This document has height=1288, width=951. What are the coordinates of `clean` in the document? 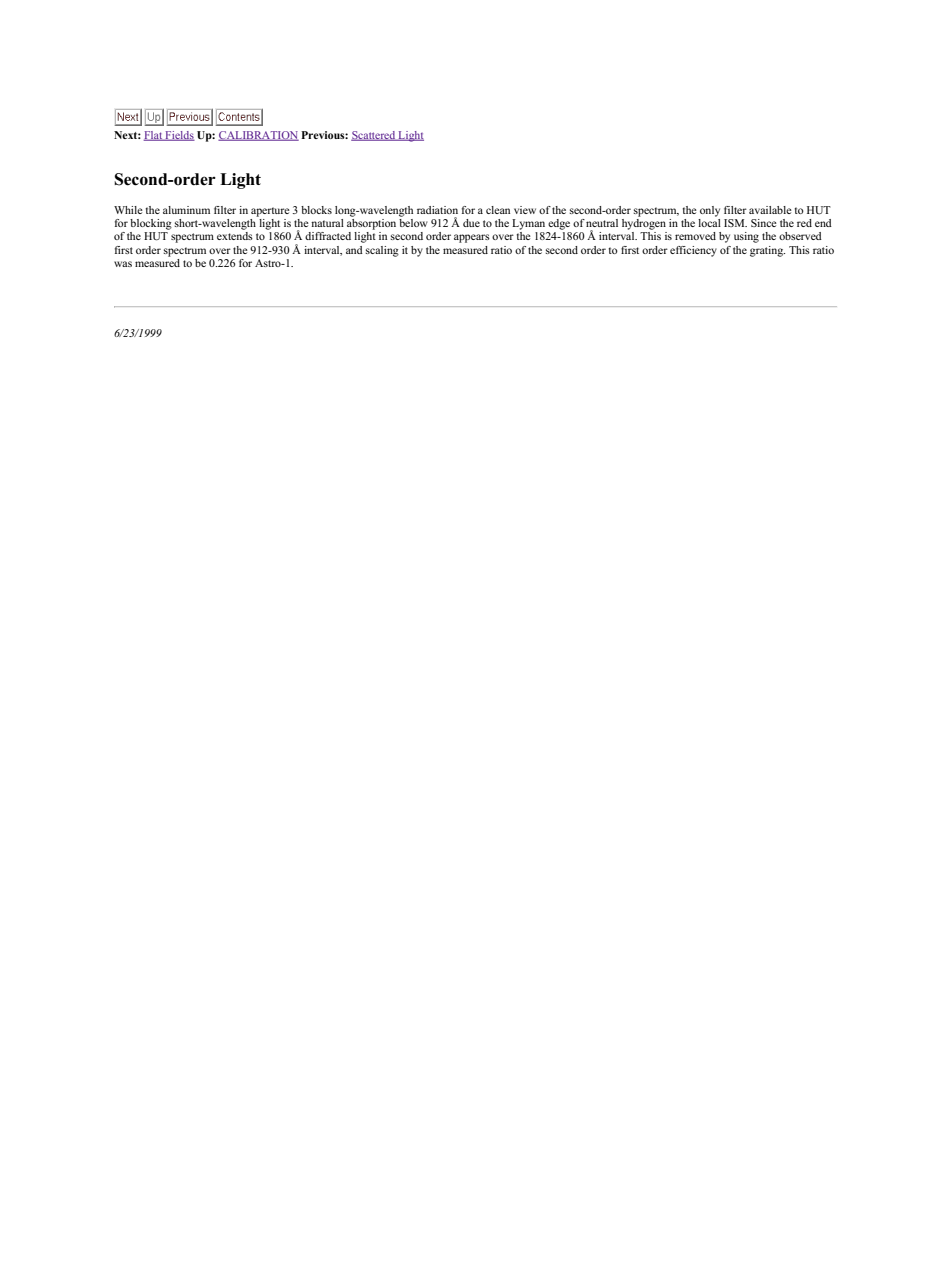 It's located at (498, 210).
